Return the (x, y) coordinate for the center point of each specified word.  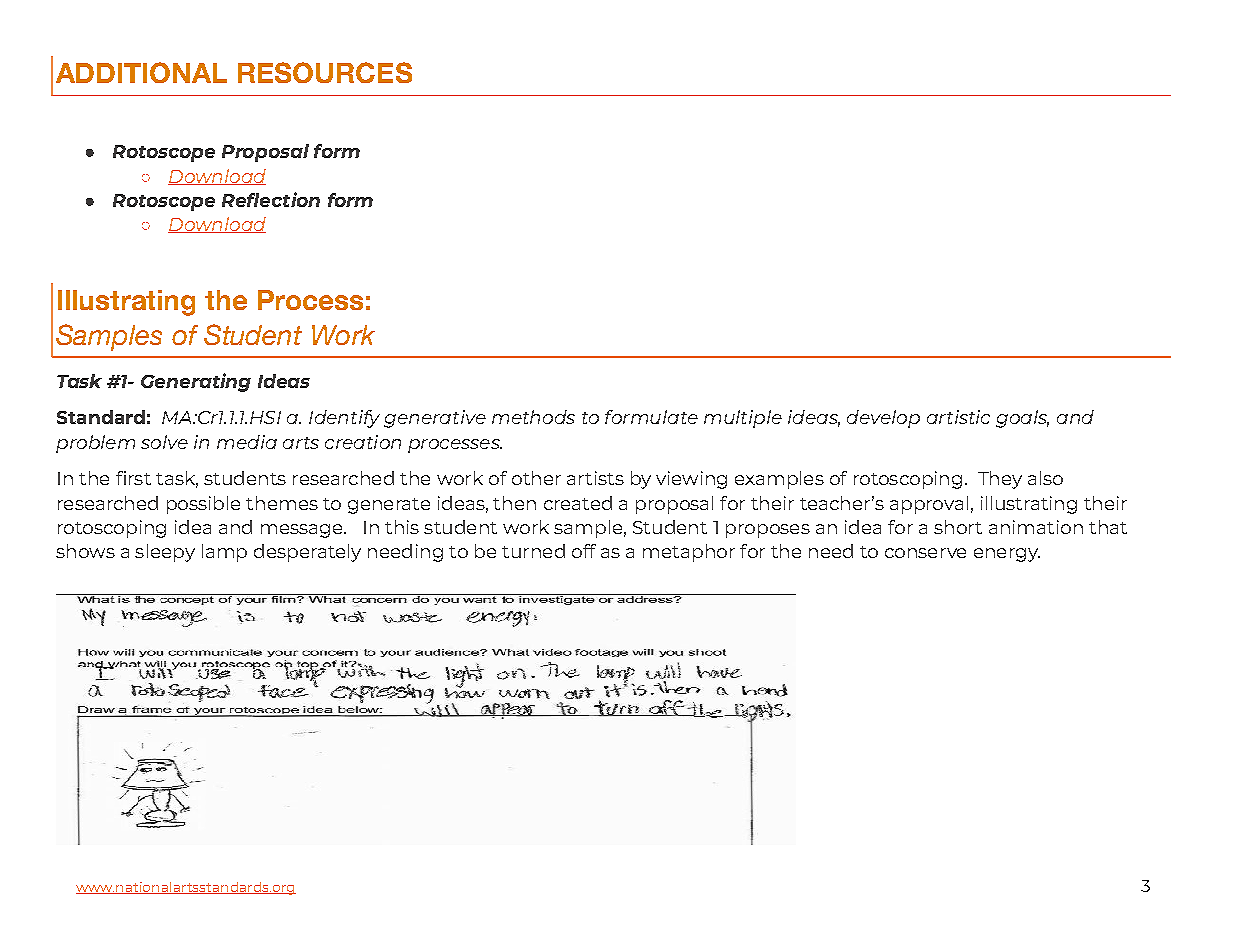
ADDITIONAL (141, 72)
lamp (224, 553)
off (584, 551)
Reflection (271, 199)
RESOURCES (325, 72)
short (958, 527)
